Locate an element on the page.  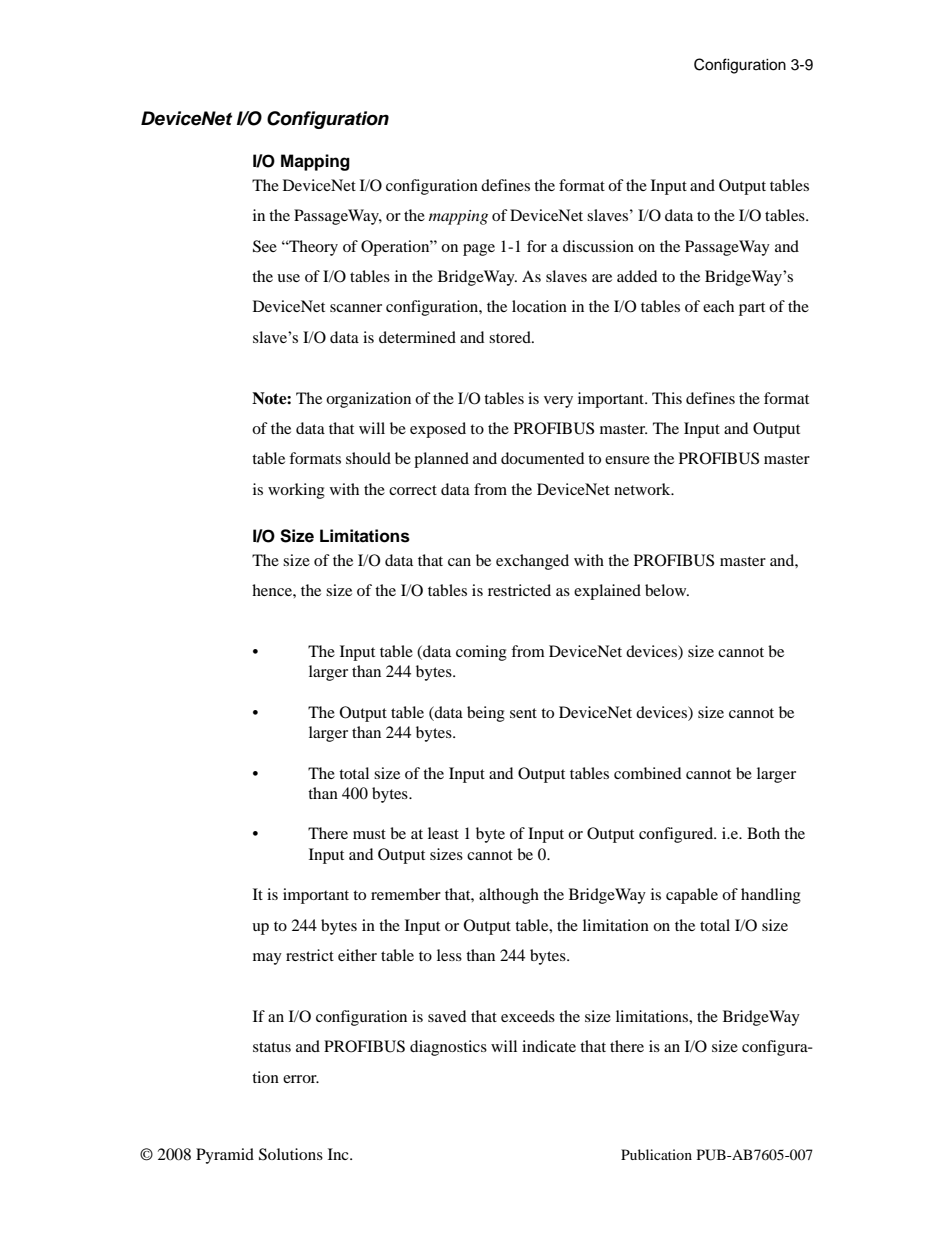
although is located at coordinates (509, 896).
